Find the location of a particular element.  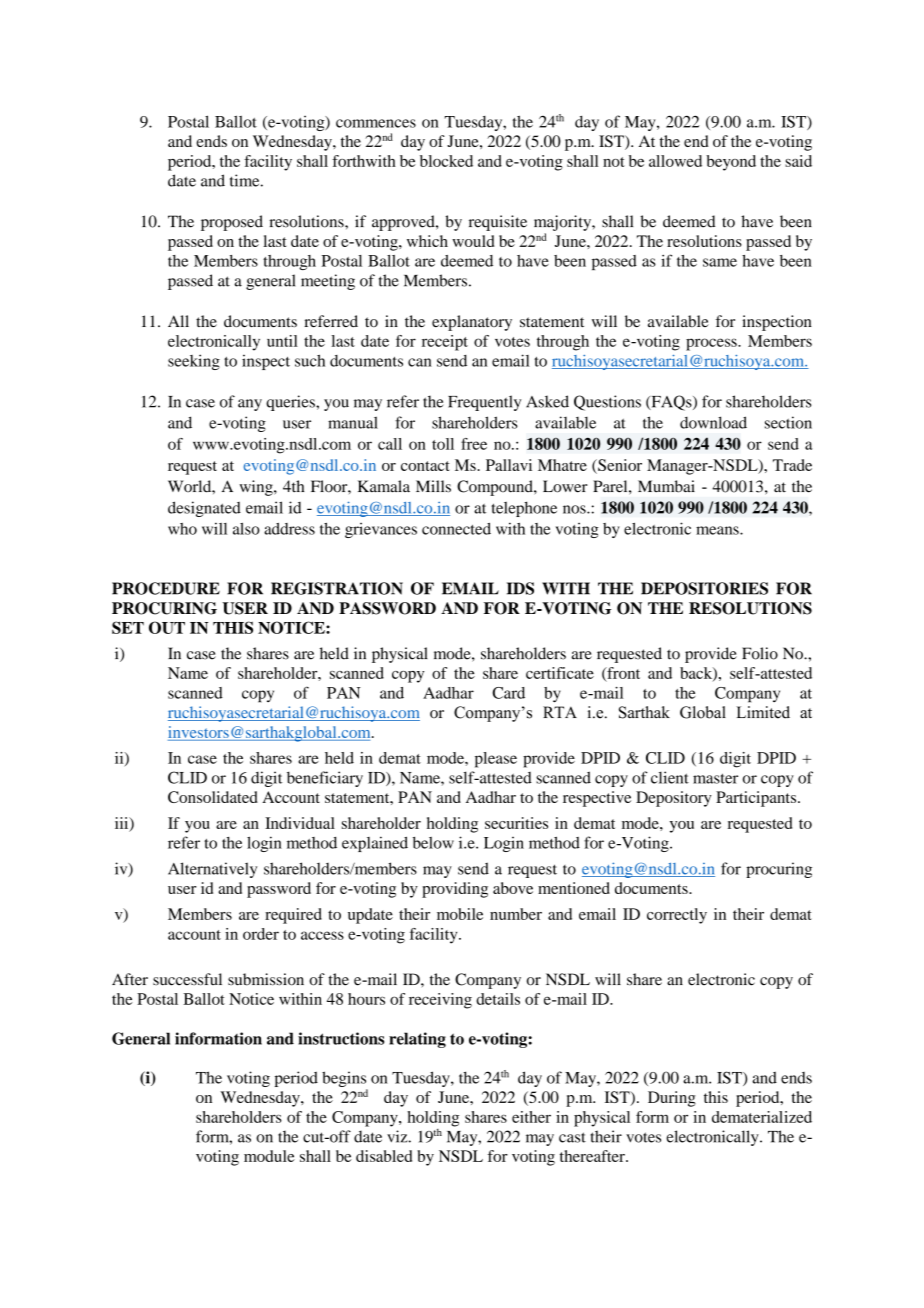

blocked is located at coordinates (446, 161).
